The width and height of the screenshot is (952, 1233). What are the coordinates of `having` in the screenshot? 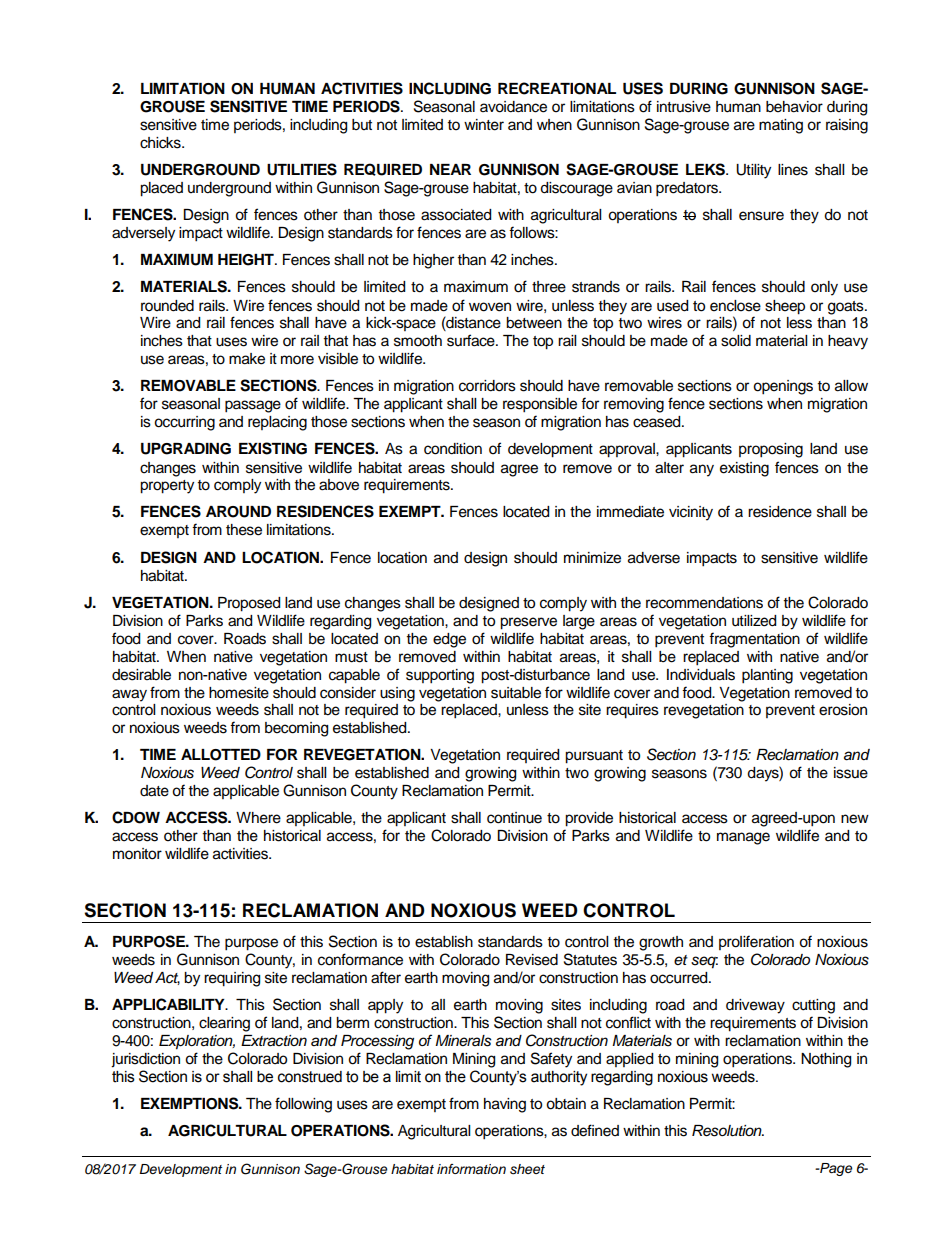 It's located at (505, 1105).
